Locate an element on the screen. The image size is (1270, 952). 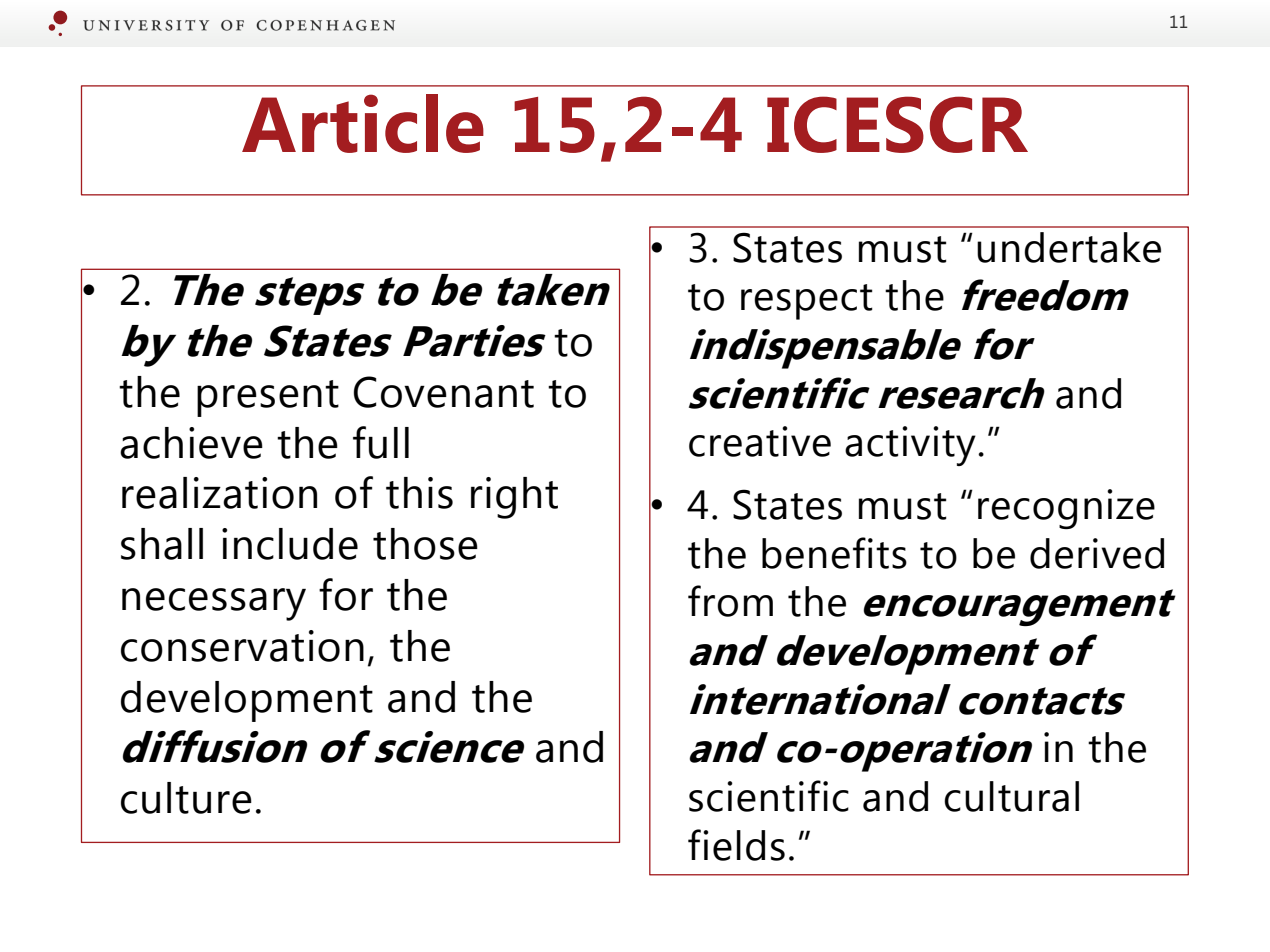
undertake is located at coordinates (1069, 247).
